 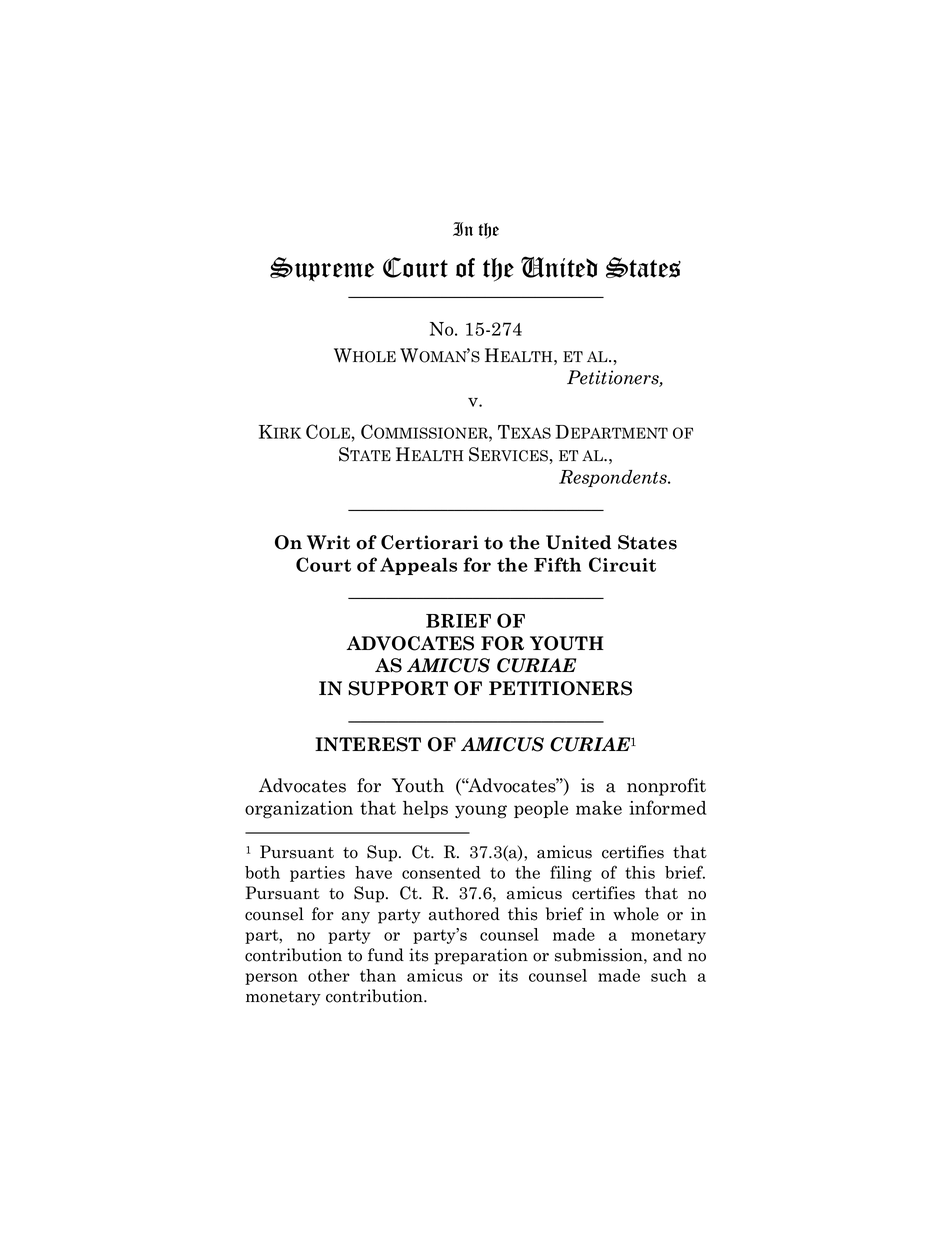 What do you see at coordinates (368, 744) in the image?
I see `INTEREST` at bounding box center [368, 744].
